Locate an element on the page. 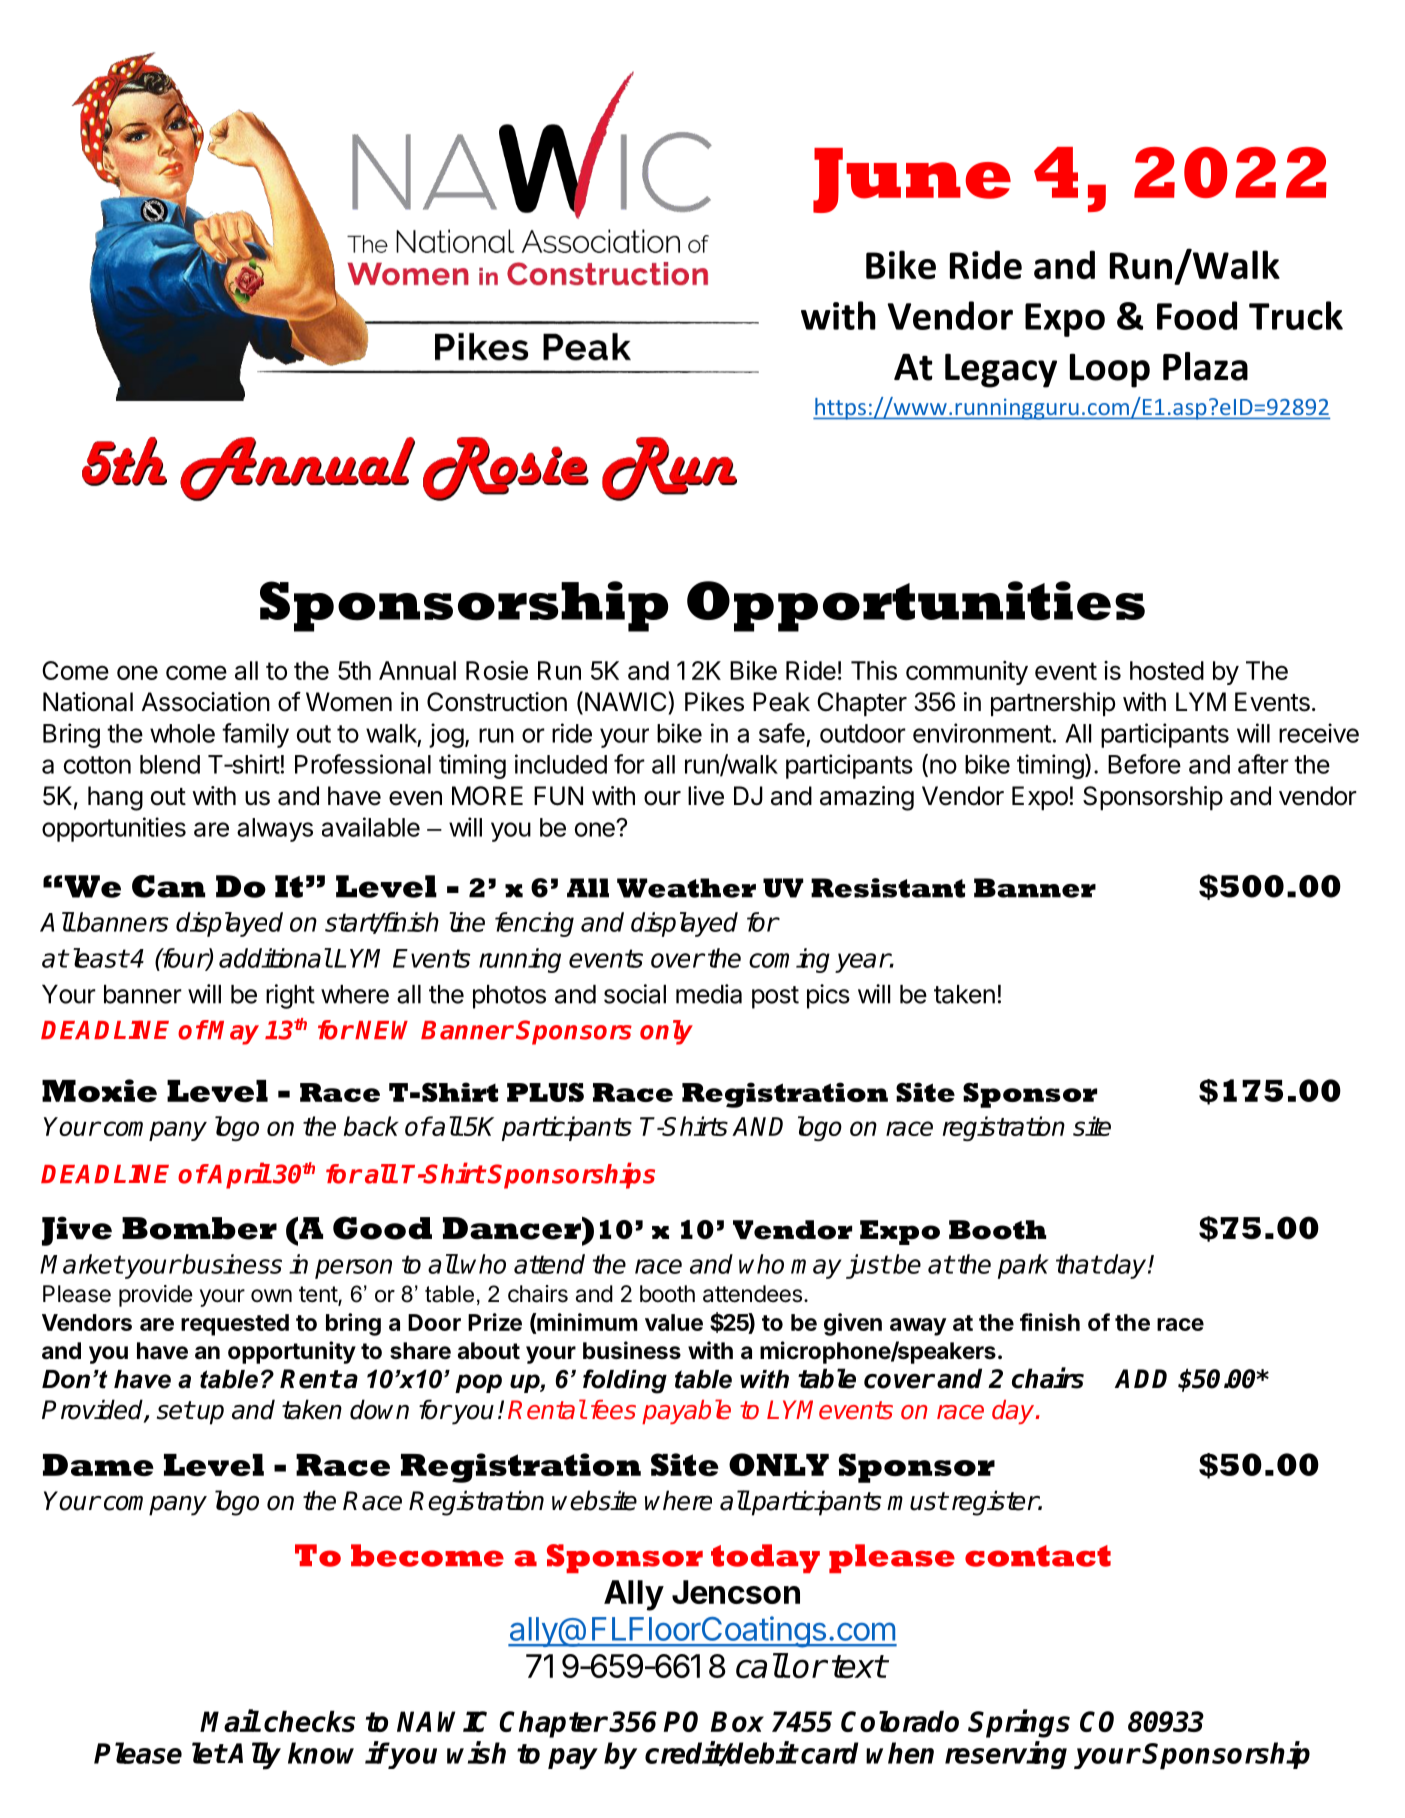  Pikes is located at coordinates (714, 702).
